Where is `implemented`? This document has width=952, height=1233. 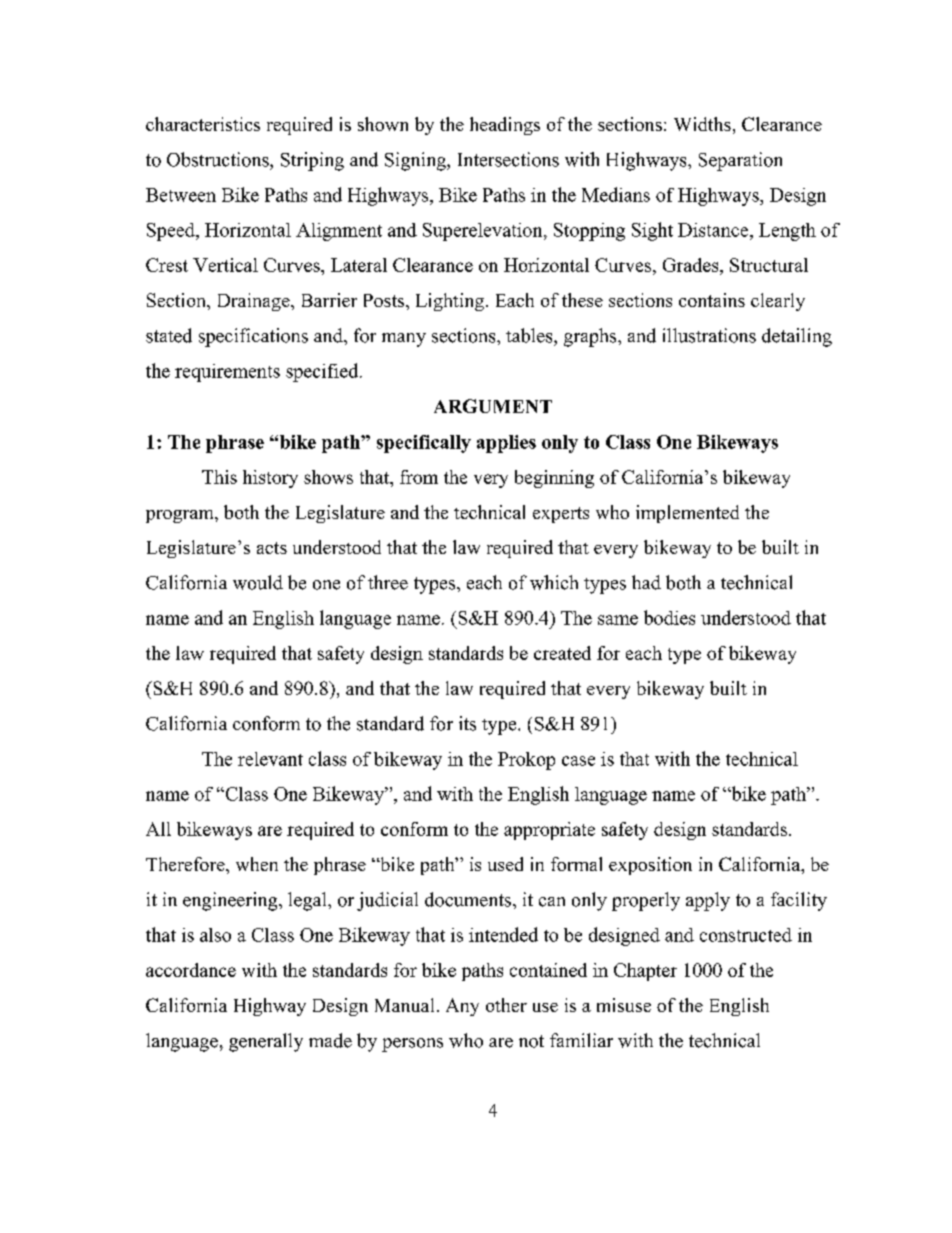
implemented is located at coordinates (687, 514).
